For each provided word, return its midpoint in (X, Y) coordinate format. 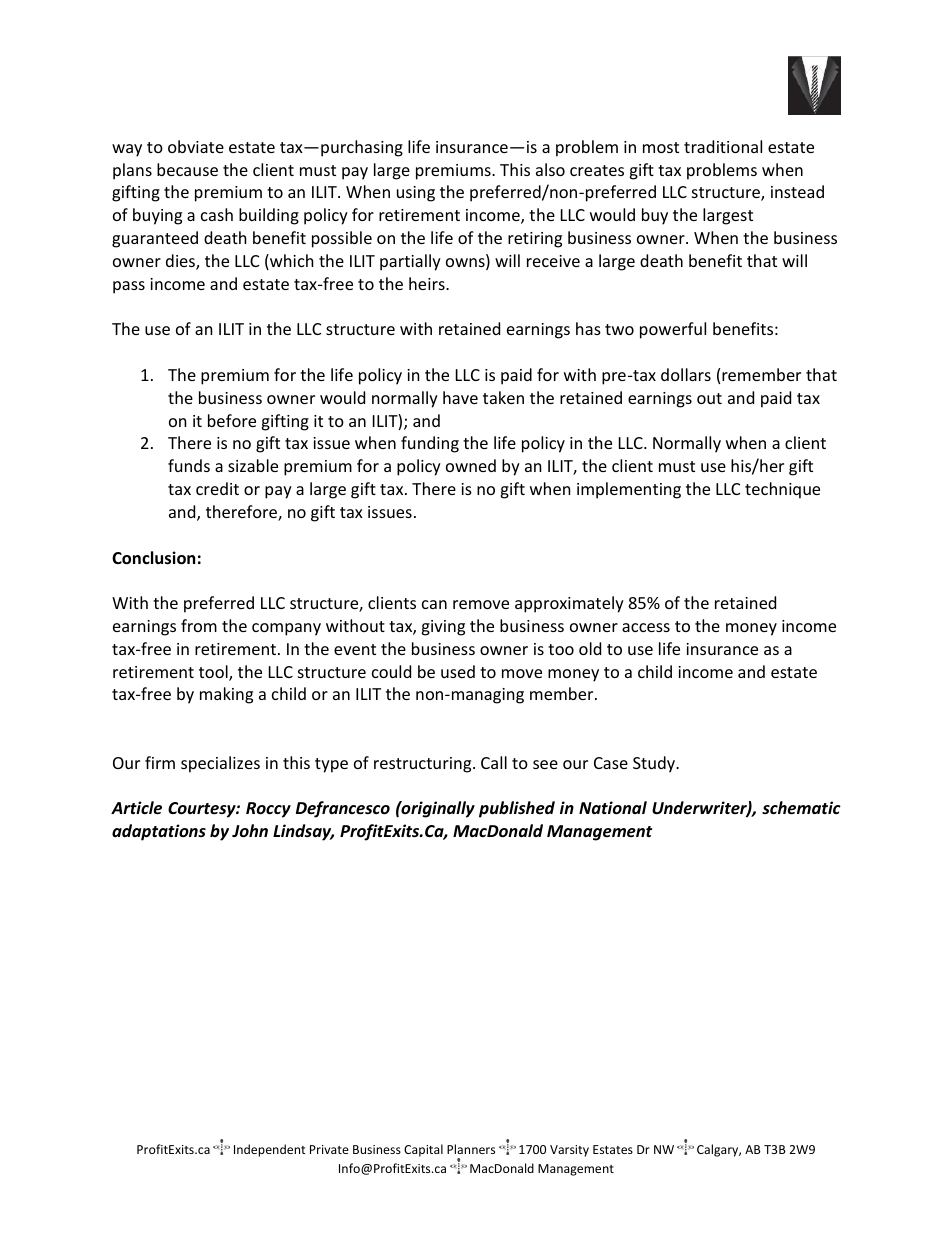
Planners (471, 1149)
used (458, 671)
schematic (801, 808)
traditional (723, 146)
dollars (686, 374)
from (199, 625)
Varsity (569, 1151)
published (517, 809)
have (460, 397)
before (232, 420)
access (646, 627)
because (187, 169)
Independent (270, 1150)
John (250, 831)
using (416, 194)
